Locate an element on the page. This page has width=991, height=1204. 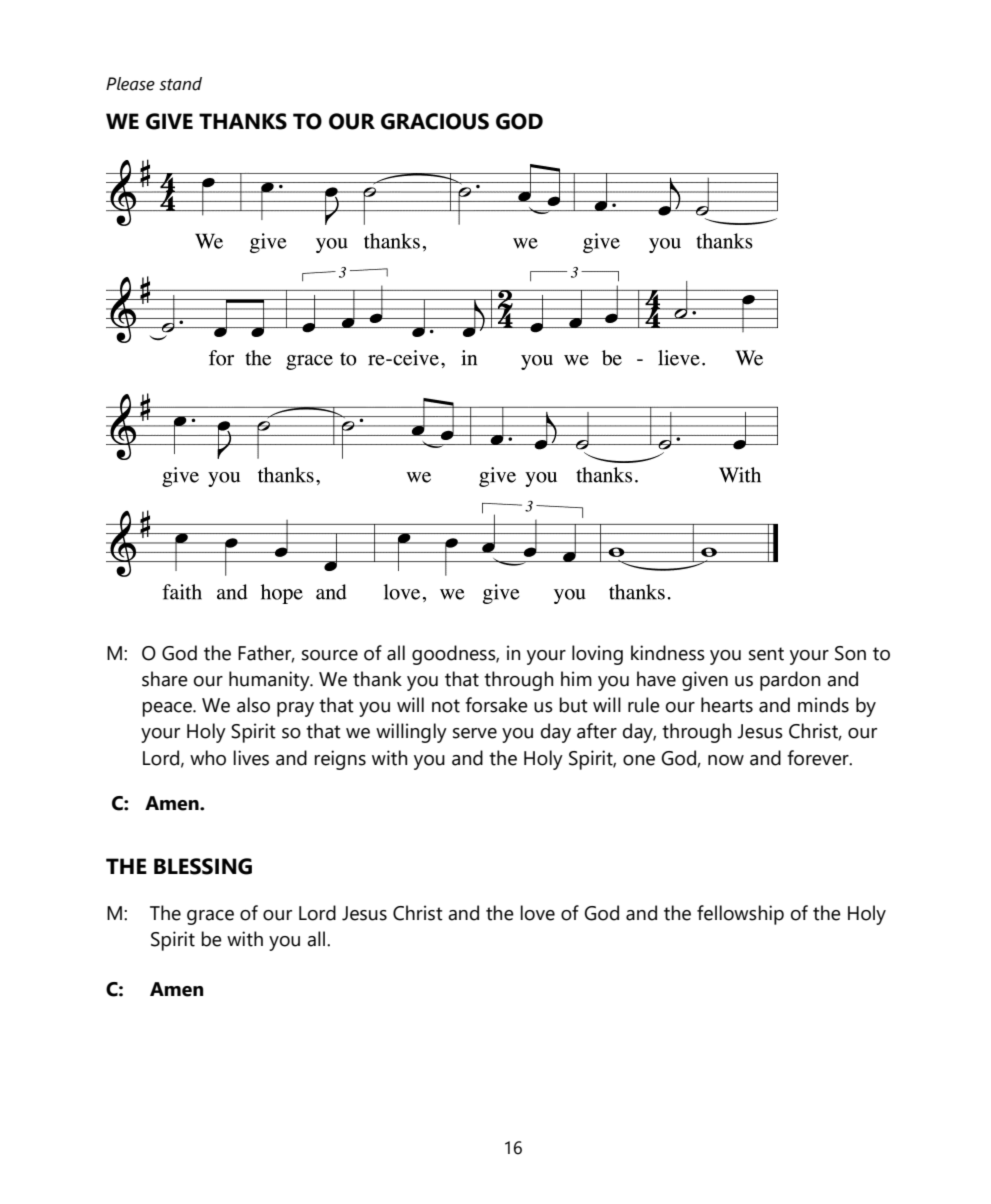
pardon is located at coordinates (790, 681).
